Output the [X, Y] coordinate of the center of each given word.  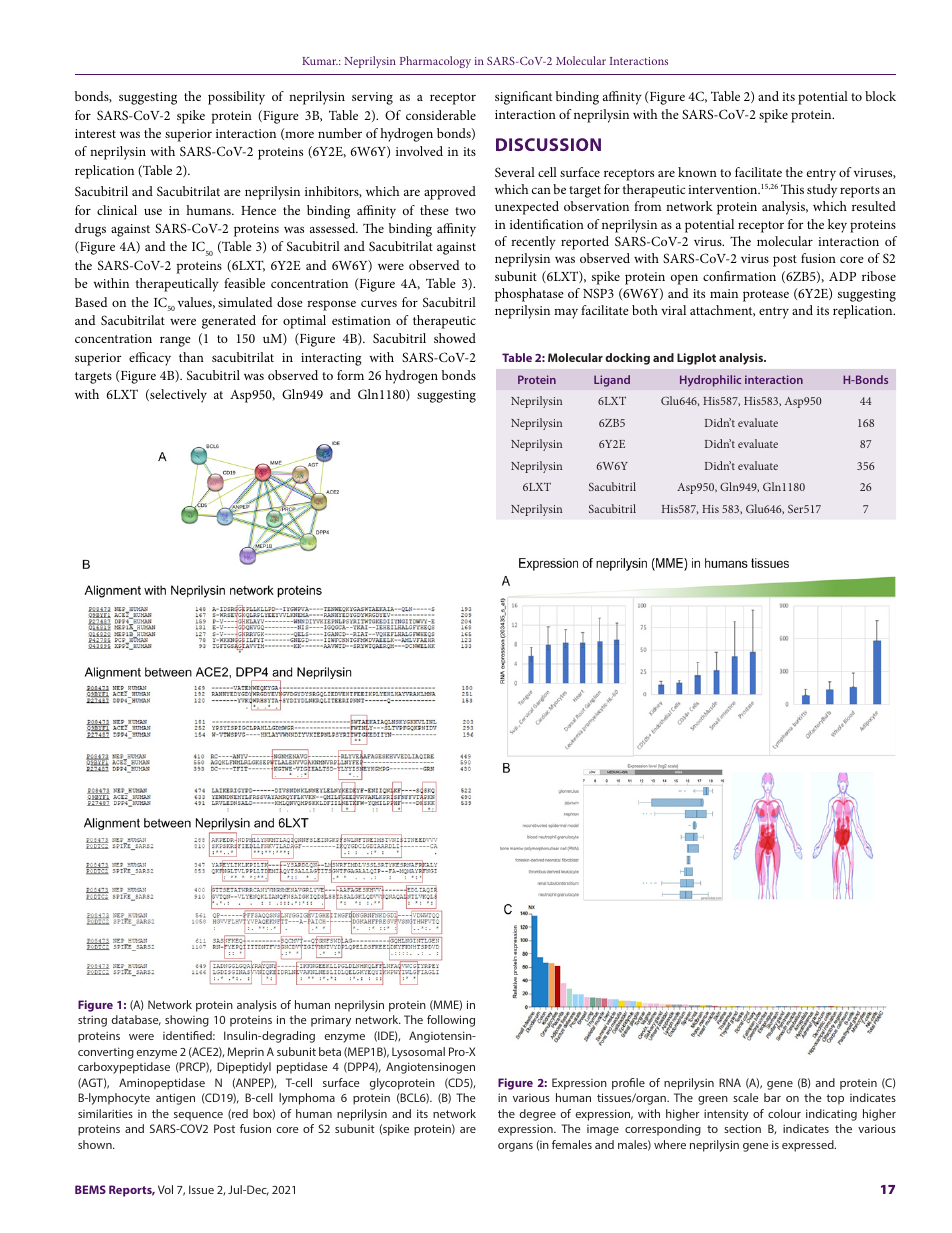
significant [523, 98]
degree [538, 1115]
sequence [198, 1116]
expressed [809, 1146]
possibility [236, 98]
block [880, 96]
